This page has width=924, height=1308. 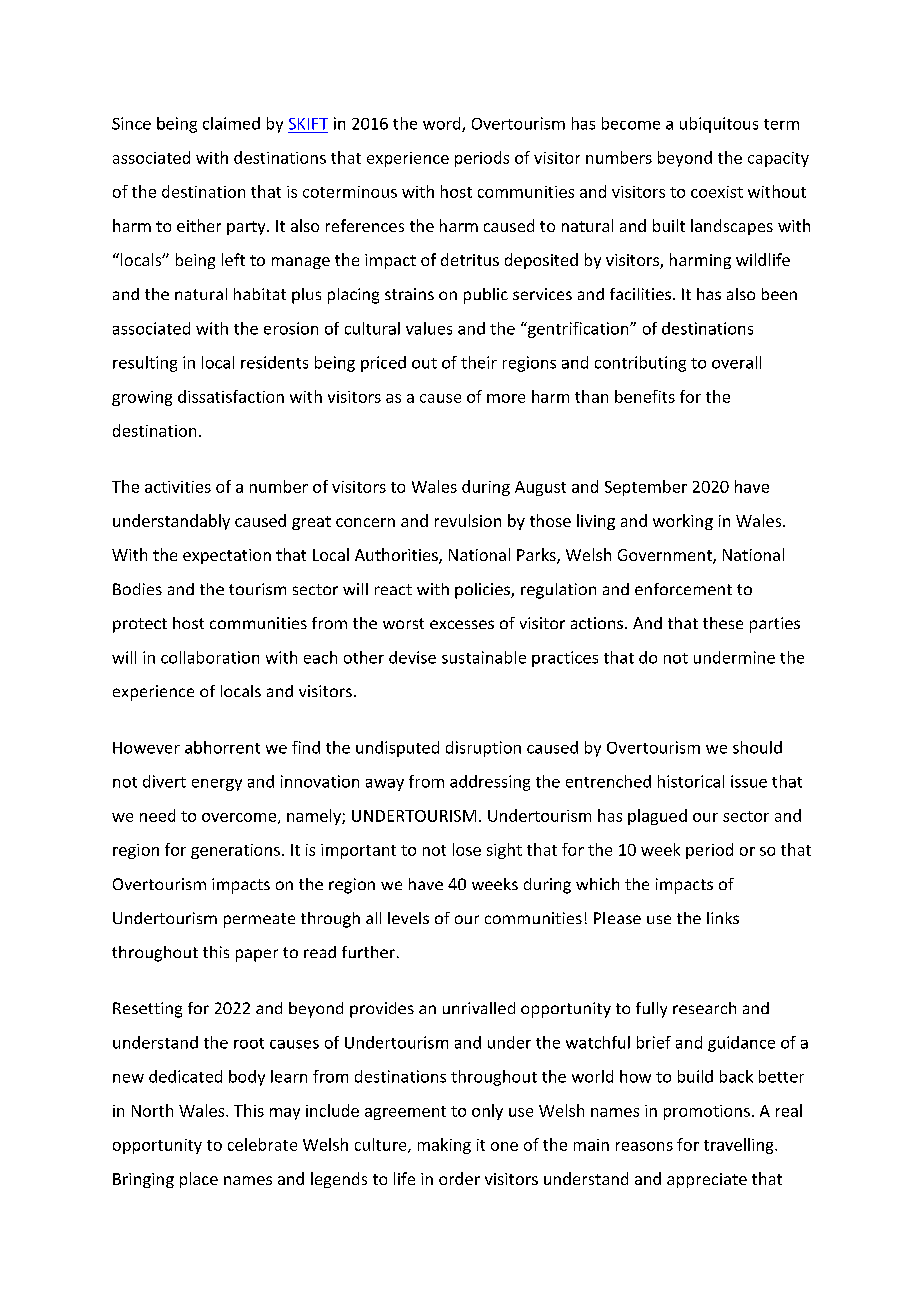 I want to click on place, so click(x=199, y=1180).
